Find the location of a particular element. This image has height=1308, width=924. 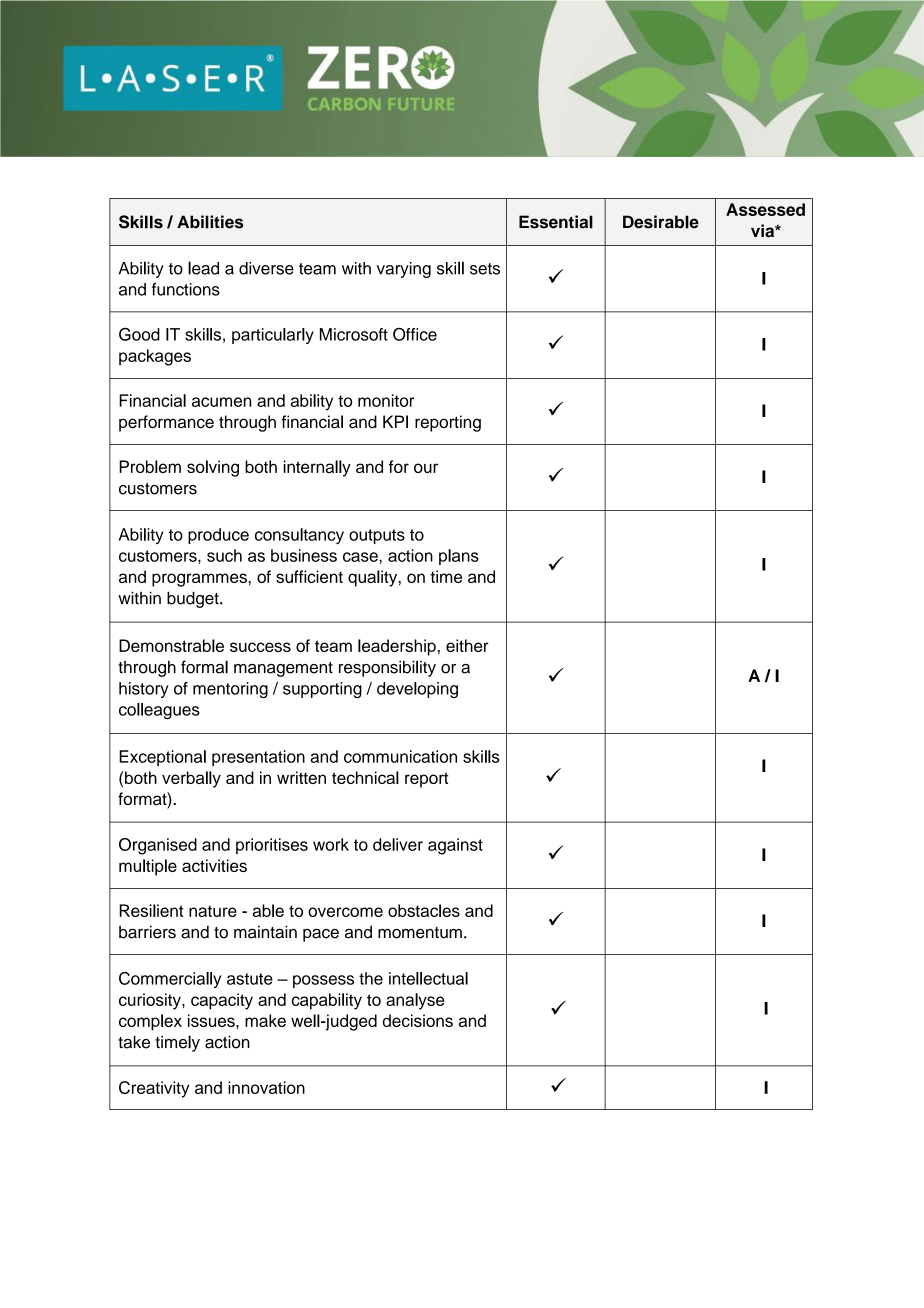

issues is located at coordinates (212, 1020).
